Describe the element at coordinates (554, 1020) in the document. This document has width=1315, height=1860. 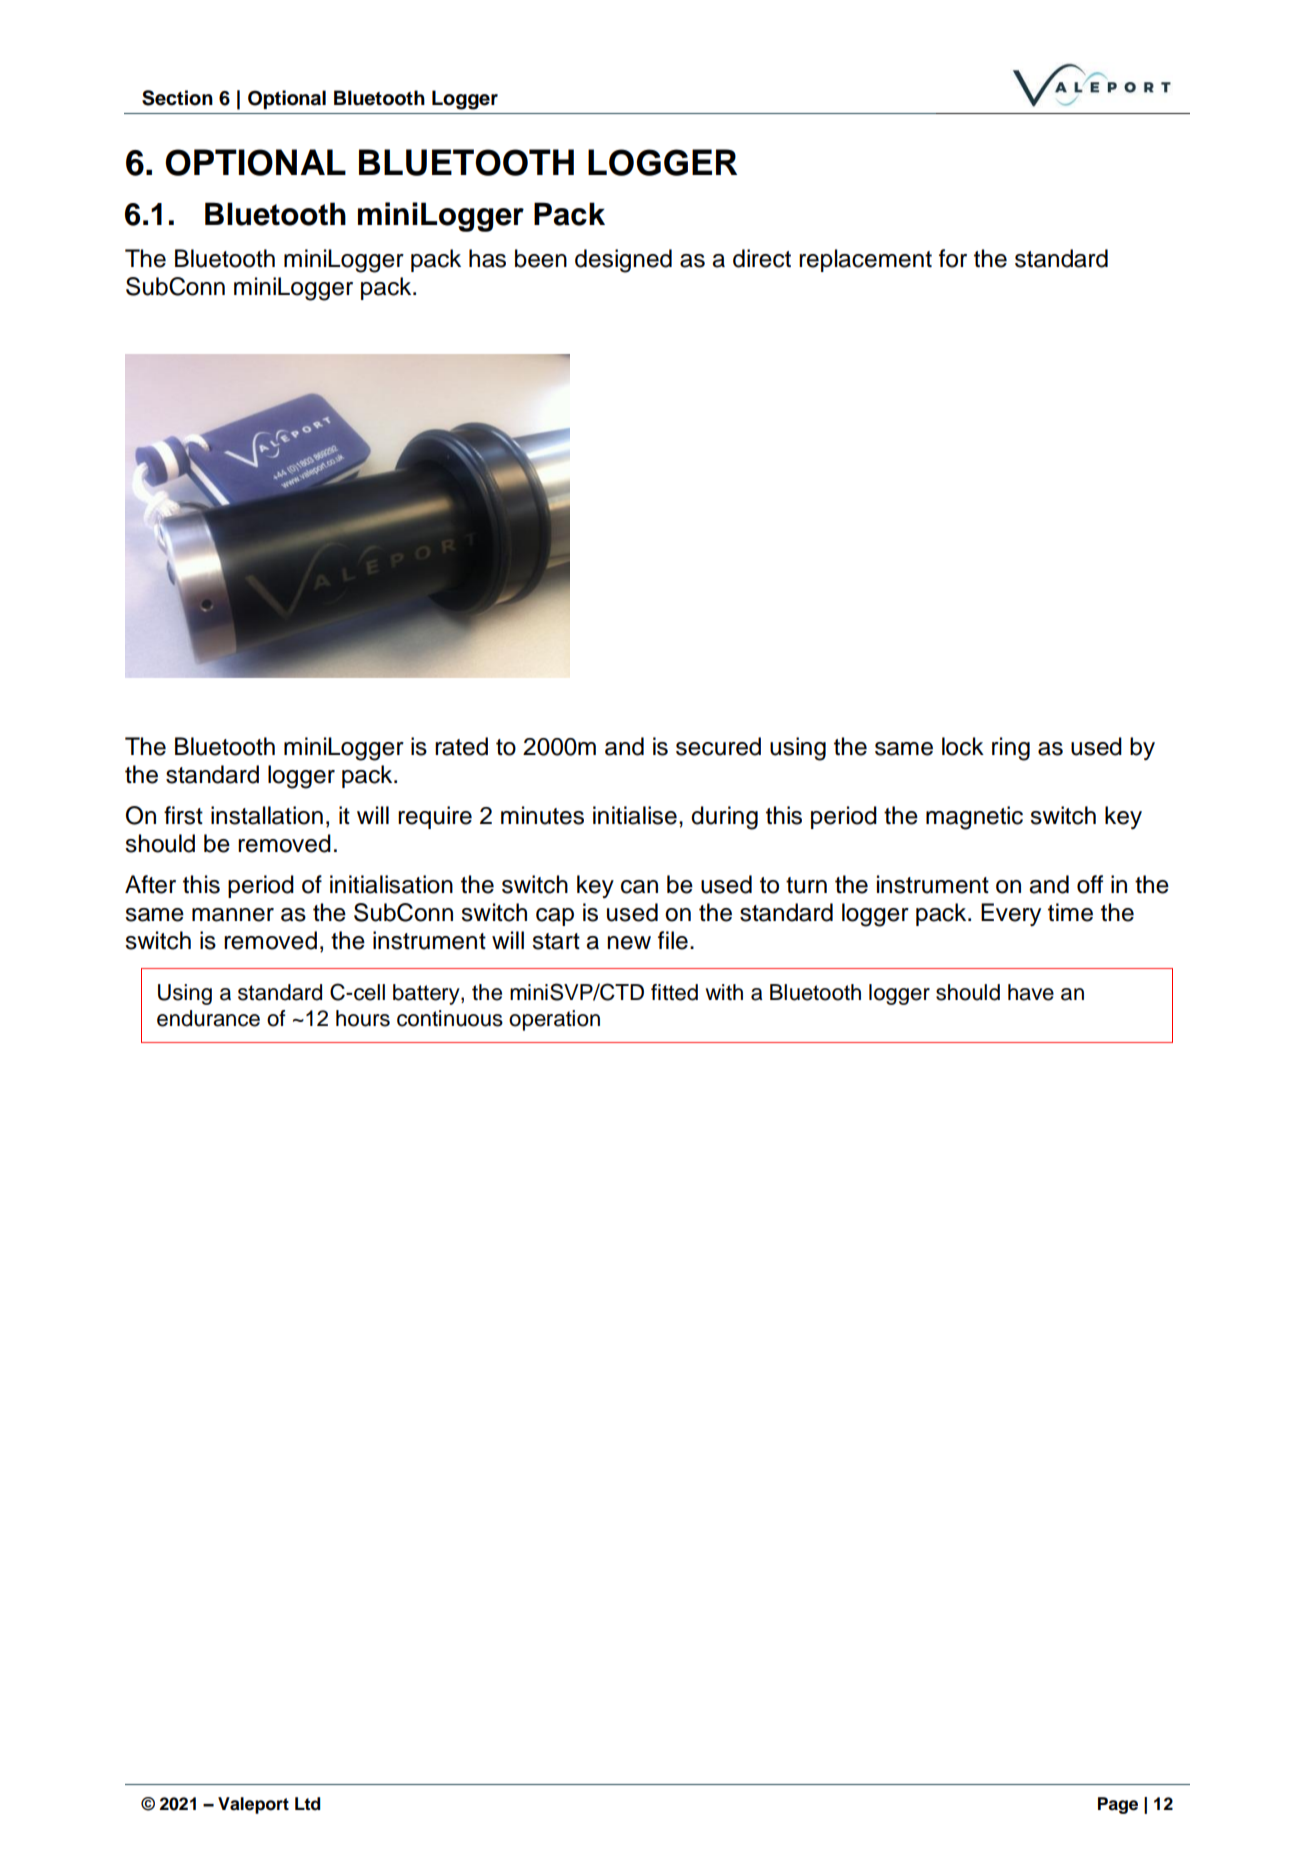
I see `operation` at that location.
